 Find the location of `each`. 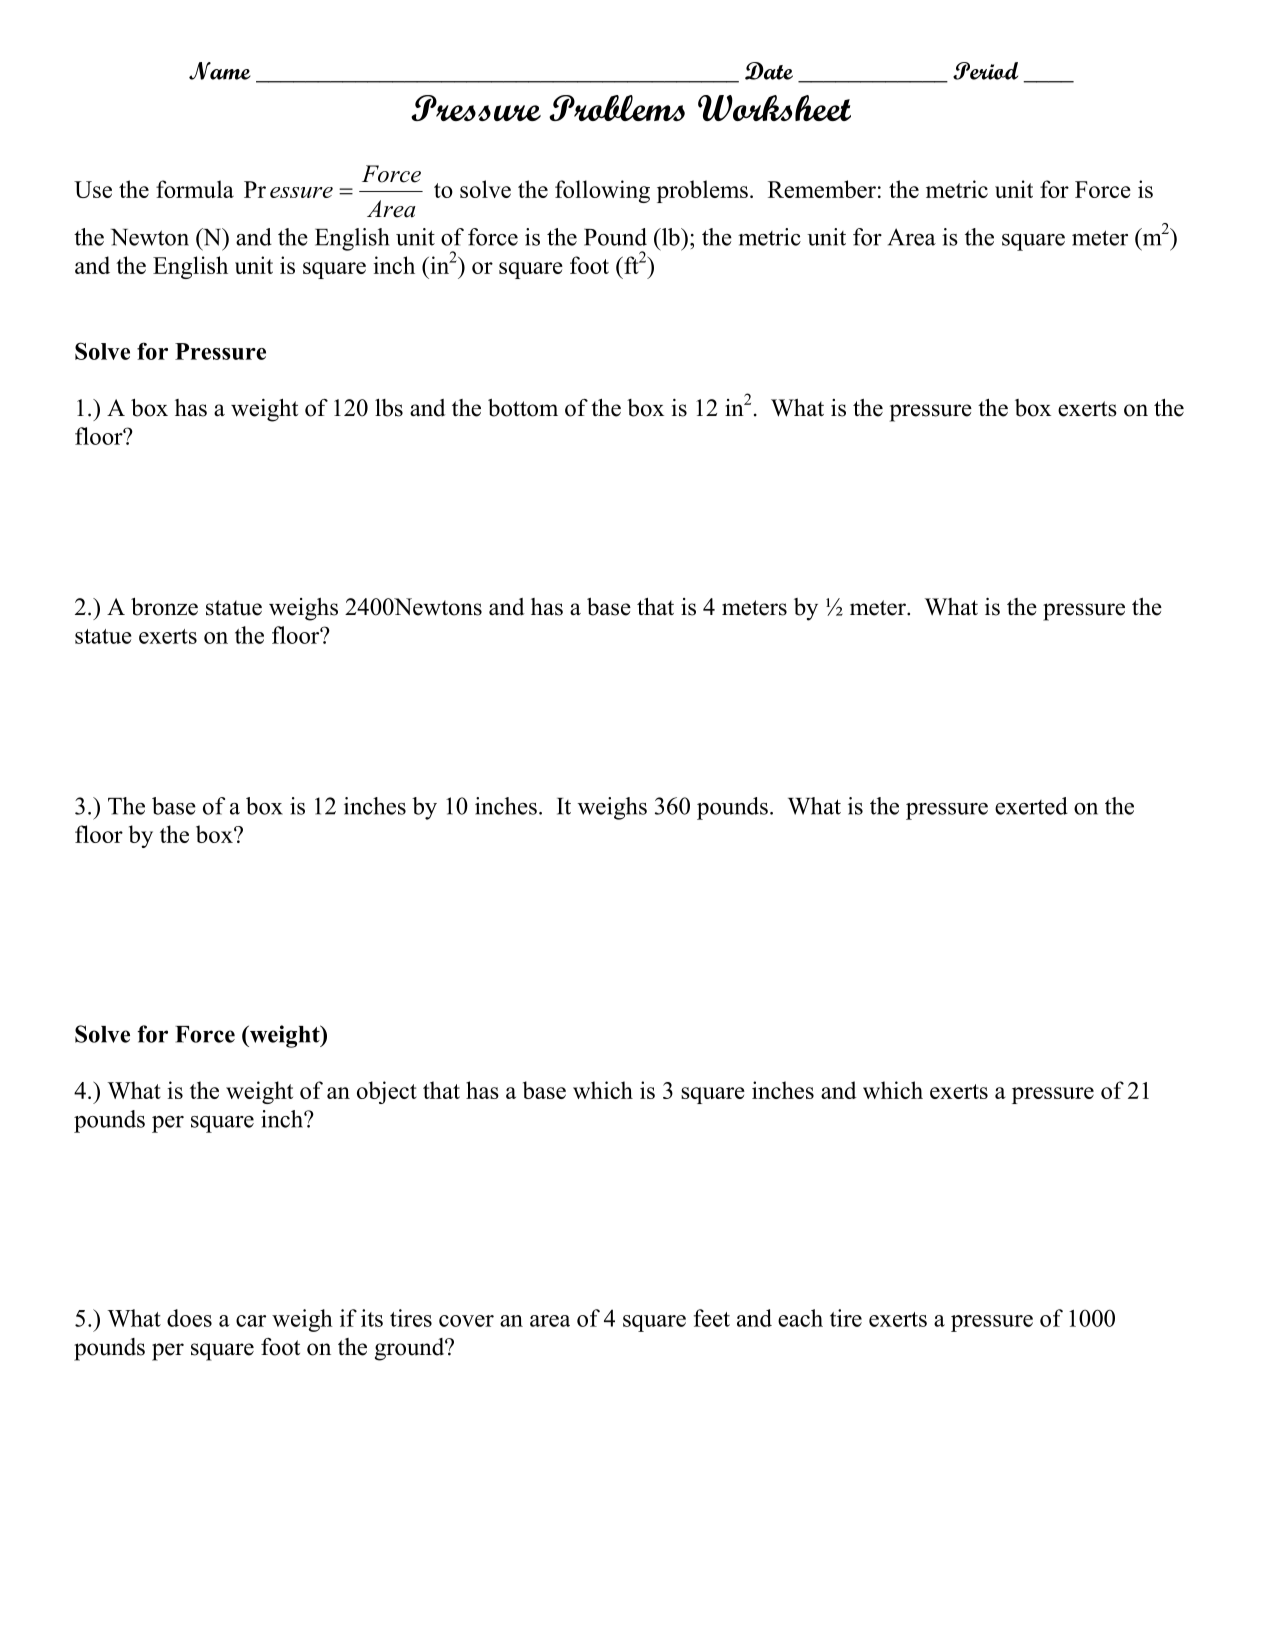

each is located at coordinates (800, 1318).
